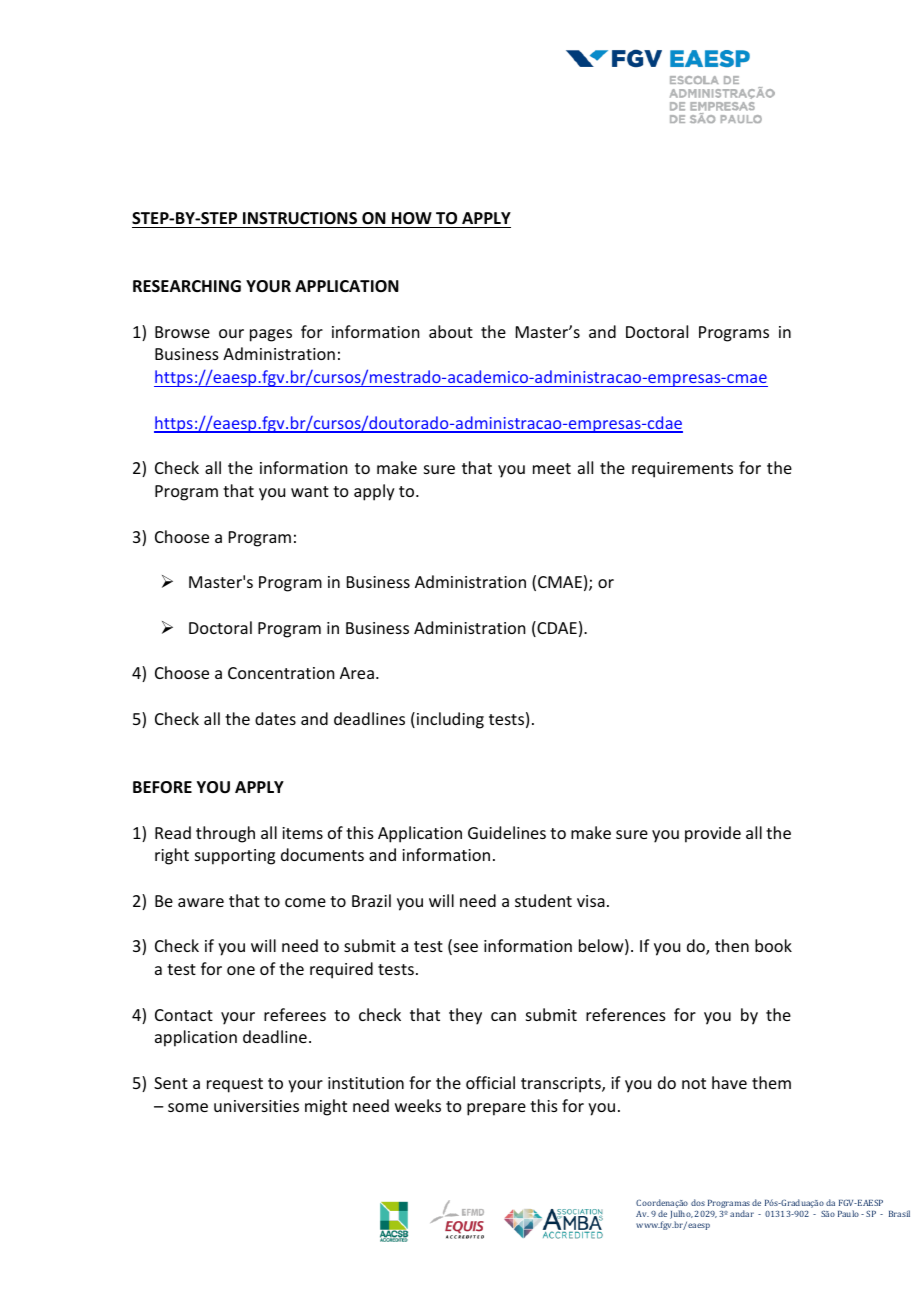 The image size is (924, 1308). What do you see at coordinates (543, 900) in the document?
I see `student` at bounding box center [543, 900].
